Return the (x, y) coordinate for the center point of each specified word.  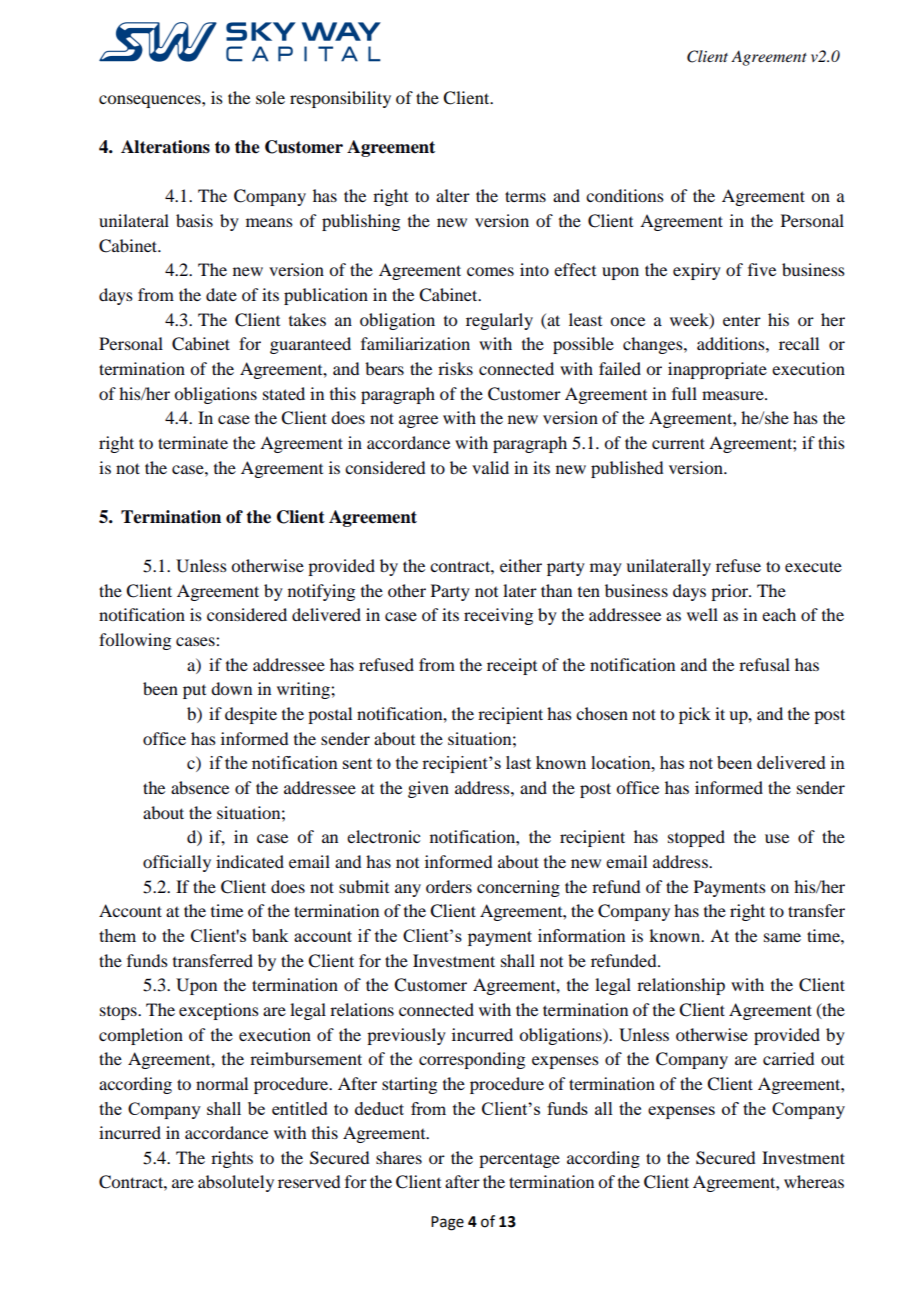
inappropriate (717, 370)
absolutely (236, 1183)
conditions (625, 195)
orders (449, 886)
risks (455, 368)
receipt (512, 666)
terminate (193, 442)
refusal (764, 664)
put (194, 692)
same (782, 937)
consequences (151, 101)
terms (525, 196)
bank (270, 935)
